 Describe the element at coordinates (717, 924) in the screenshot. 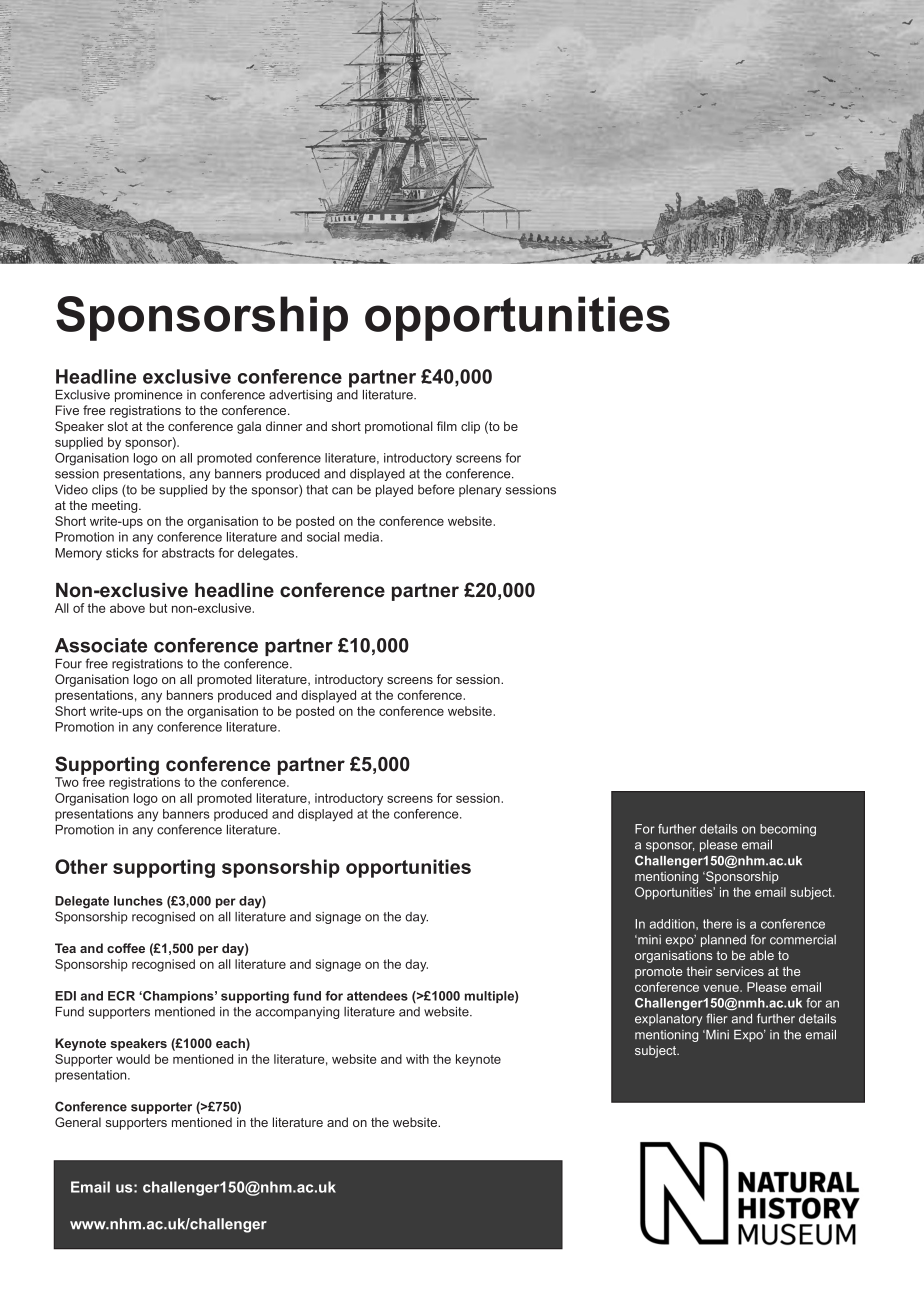

I see `there` at that location.
